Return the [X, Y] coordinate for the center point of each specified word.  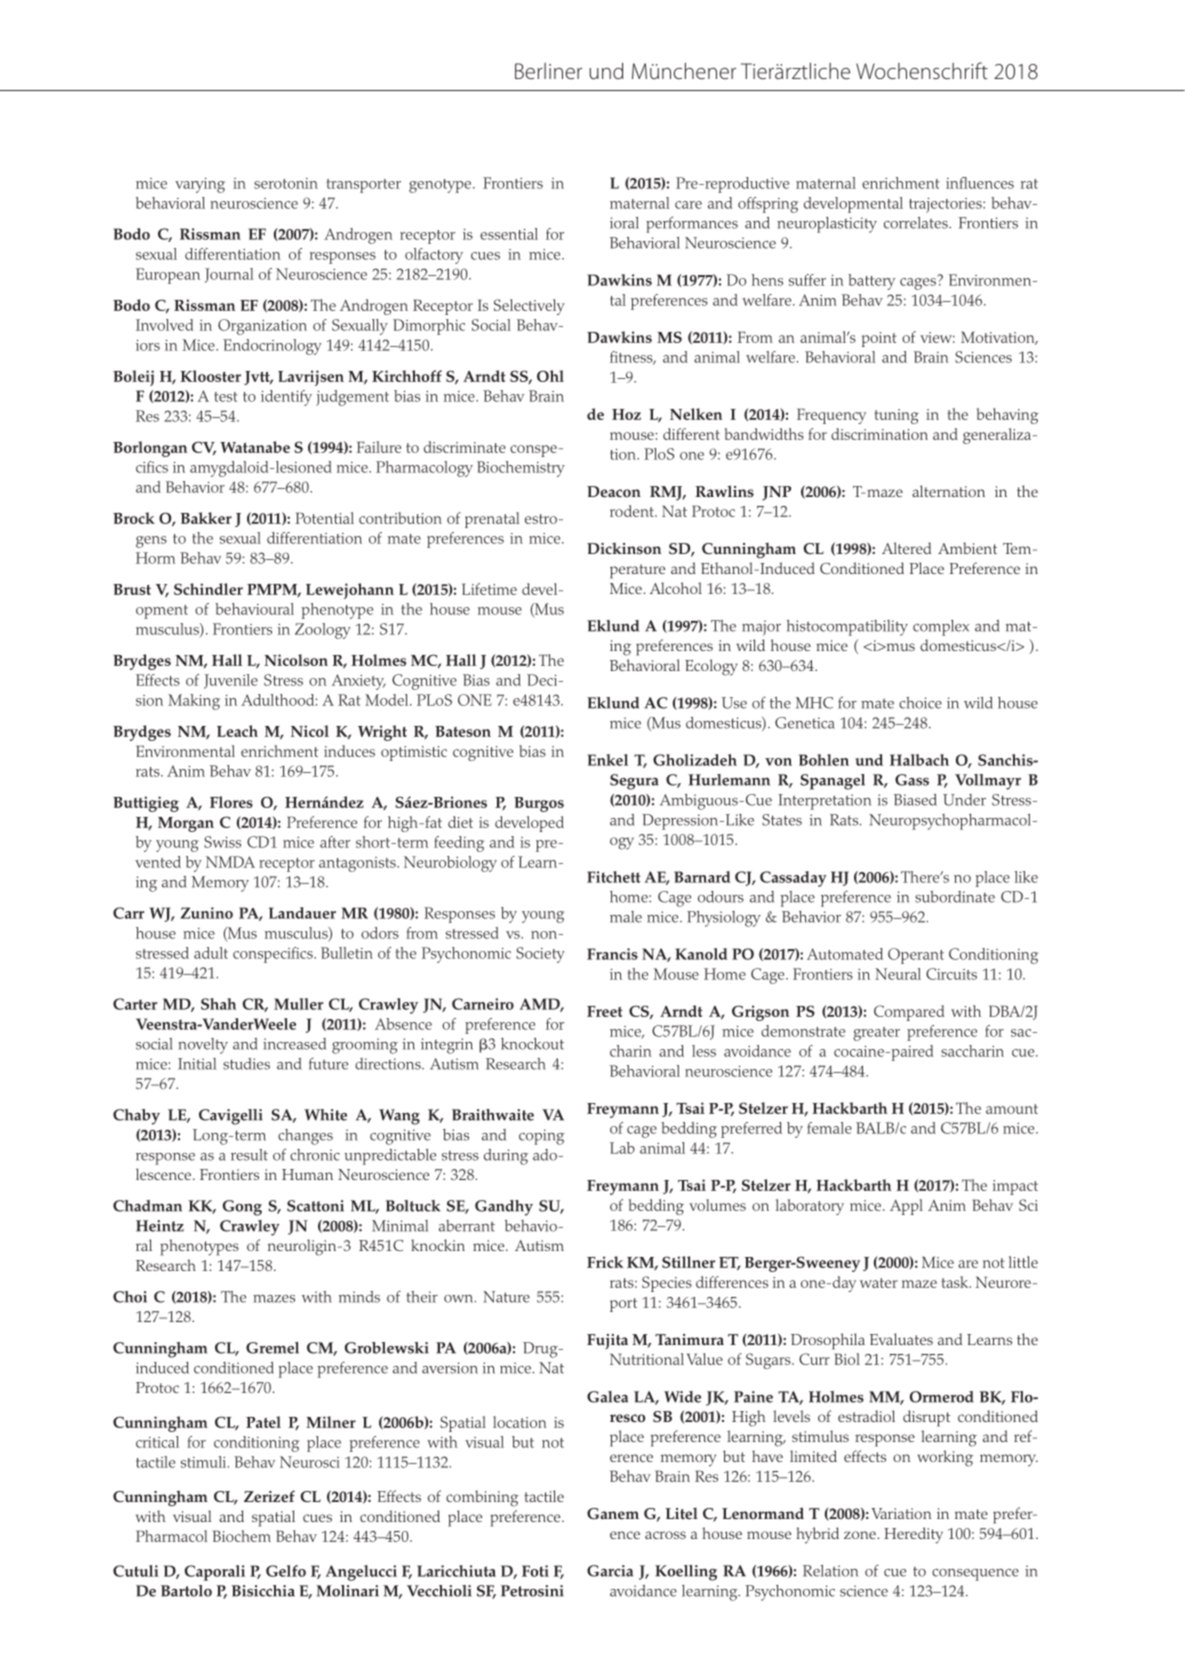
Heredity [913, 1535]
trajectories [946, 205]
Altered [906, 548]
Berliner [548, 71]
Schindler [208, 589]
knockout [532, 1044]
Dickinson [624, 549]
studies [246, 1064]
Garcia [610, 1571]
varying [200, 185]
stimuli [205, 1462]
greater [876, 1034]
